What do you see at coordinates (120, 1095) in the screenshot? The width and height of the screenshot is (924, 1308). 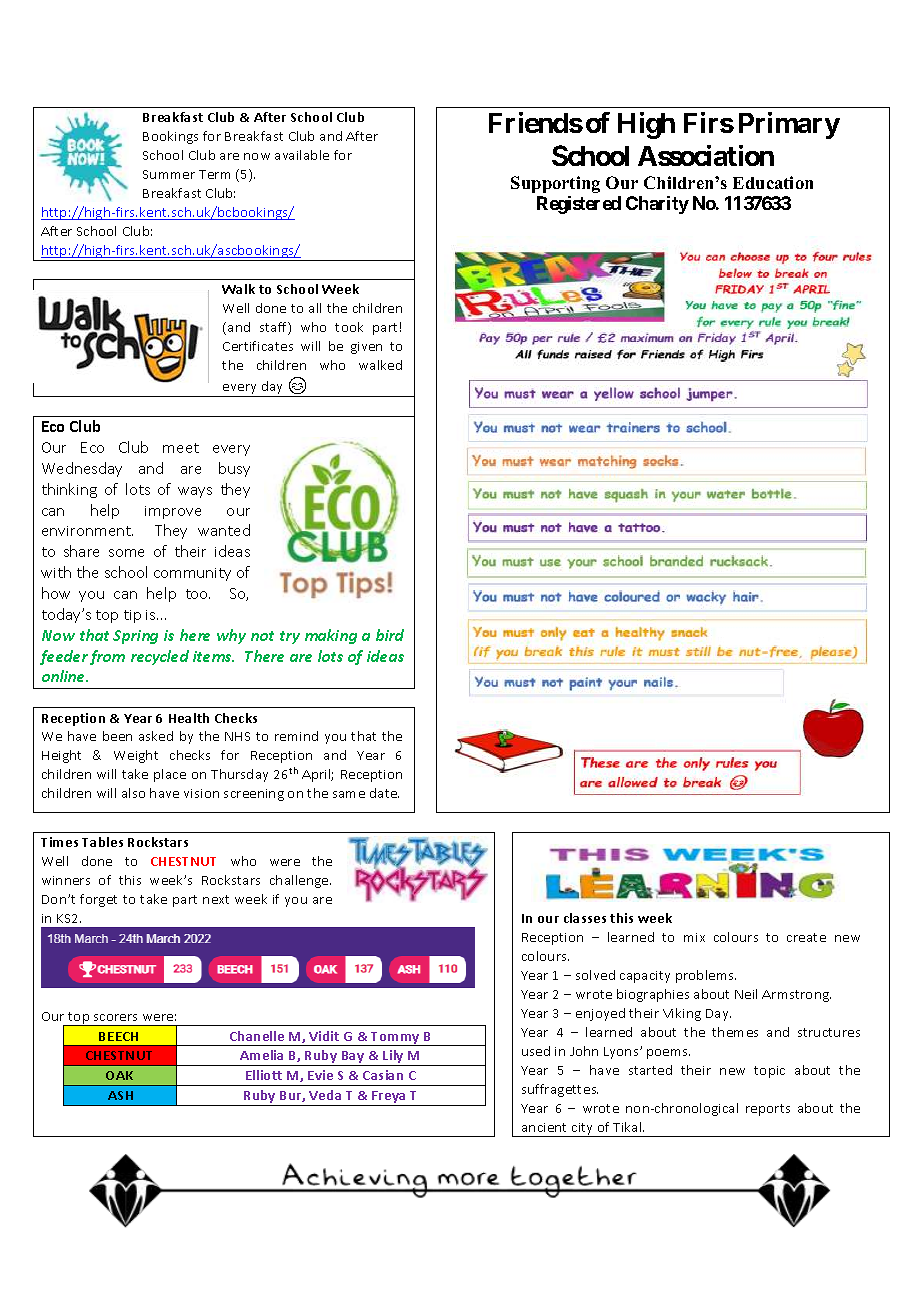 I see `ASH` at bounding box center [120, 1095].
